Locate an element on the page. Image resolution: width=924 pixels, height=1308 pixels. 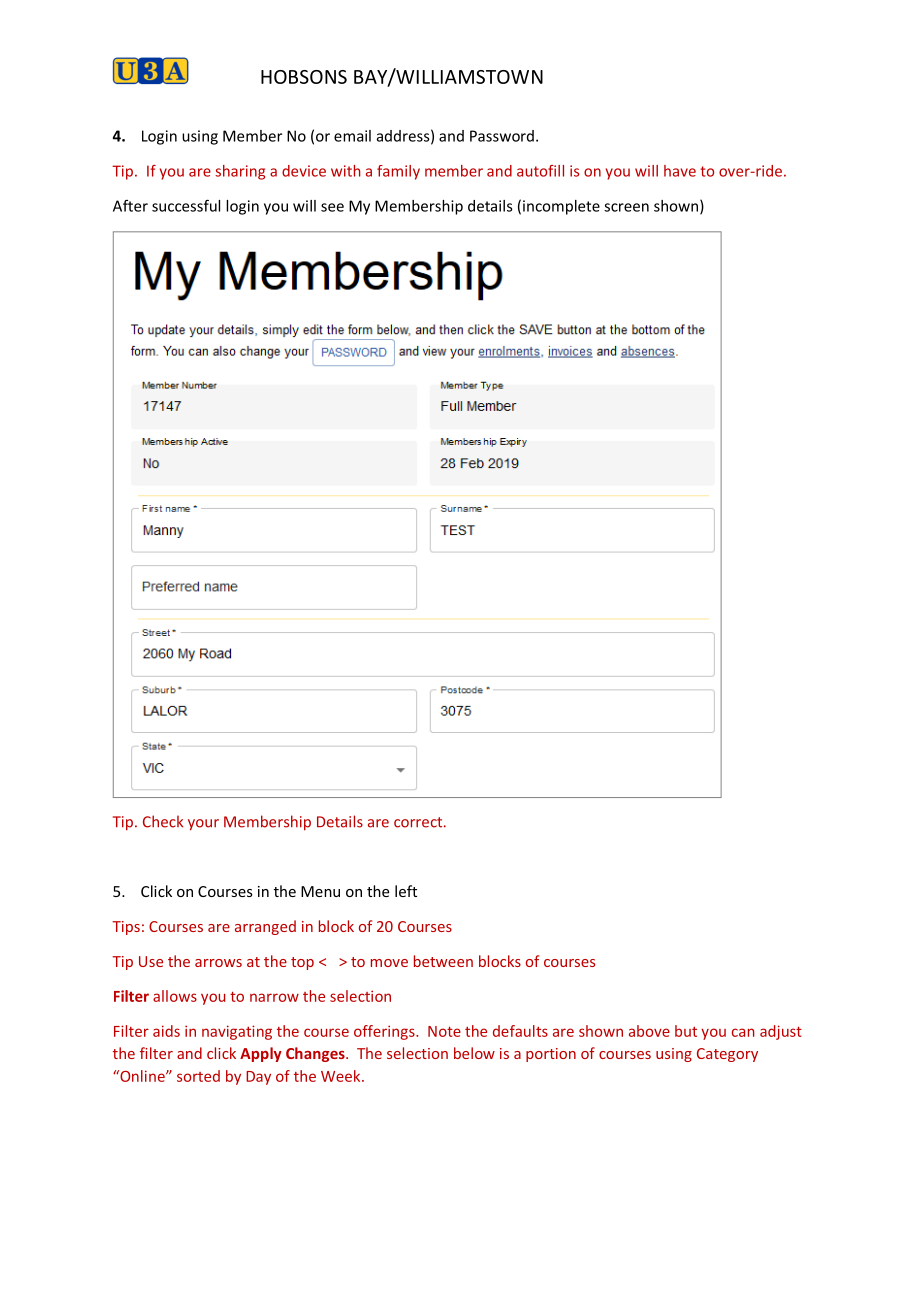
sorted is located at coordinates (198, 1076).
